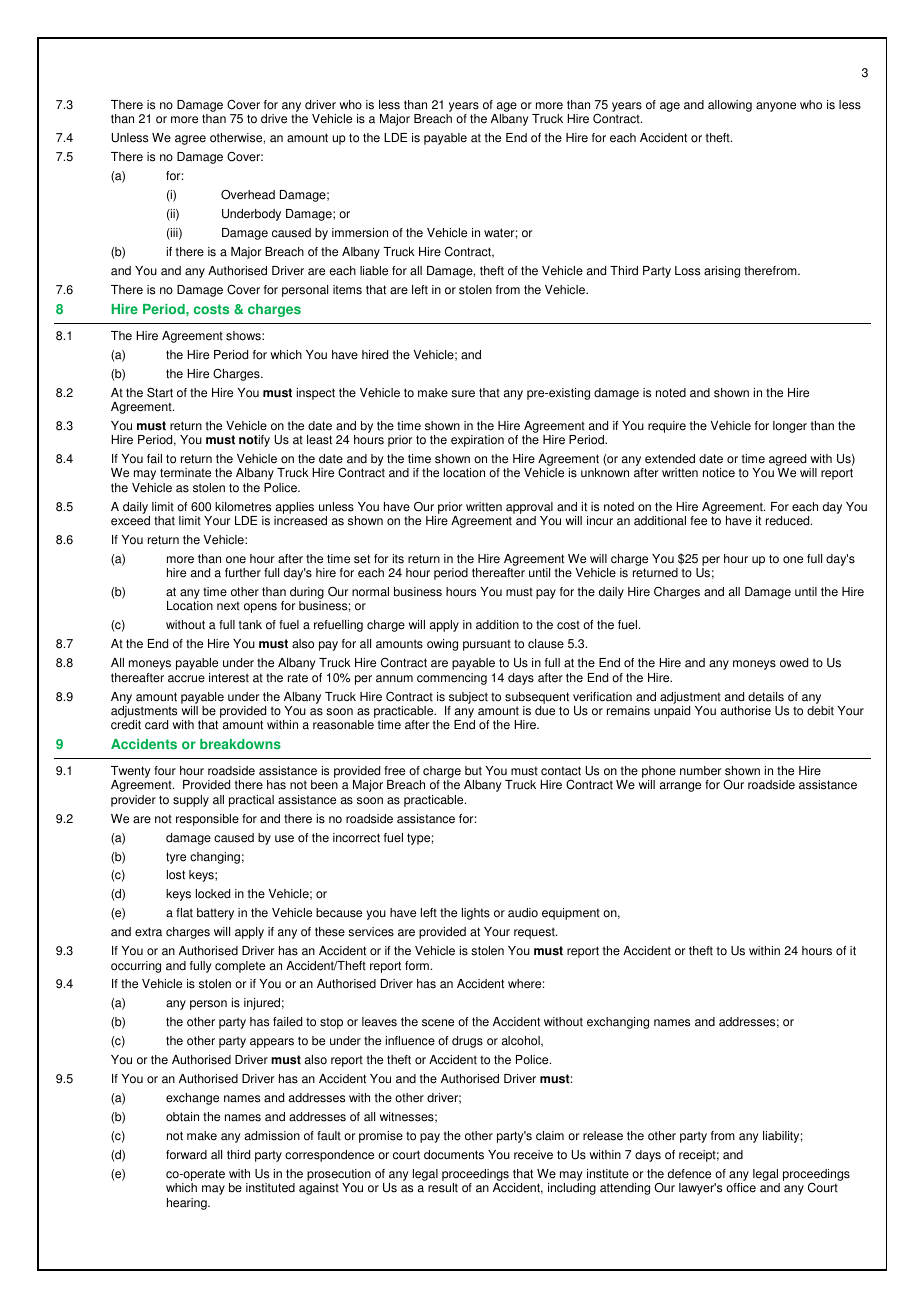 The width and height of the screenshot is (924, 1308). What do you see at coordinates (360, 233) in the screenshot?
I see `immersion` at bounding box center [360, 233].
